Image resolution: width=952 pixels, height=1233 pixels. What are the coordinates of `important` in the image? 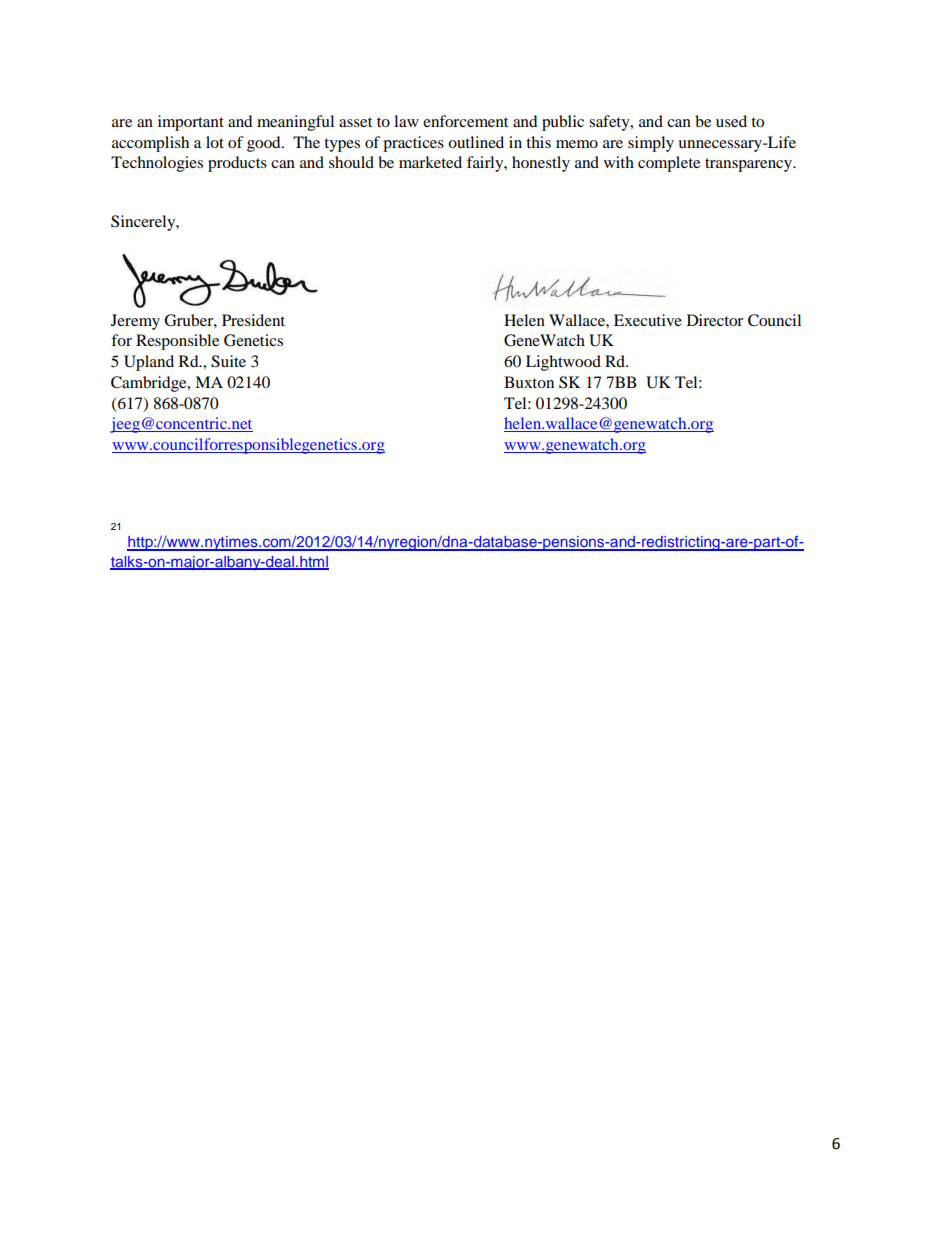 It's located at (191, 123).
